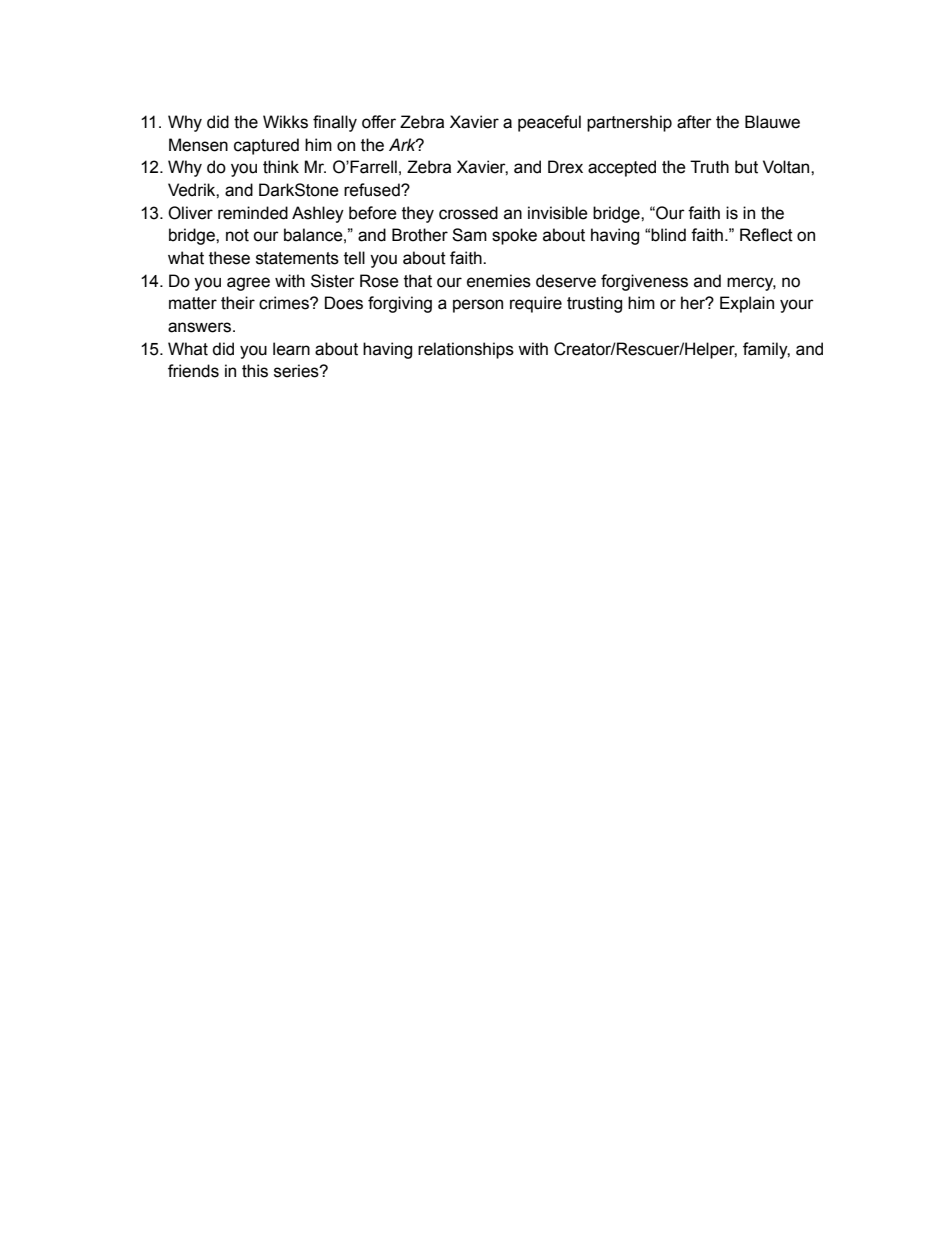 Image resolution: width=952 pixels, height=1233 pixels. I want to click on after, so click(694, 122).
